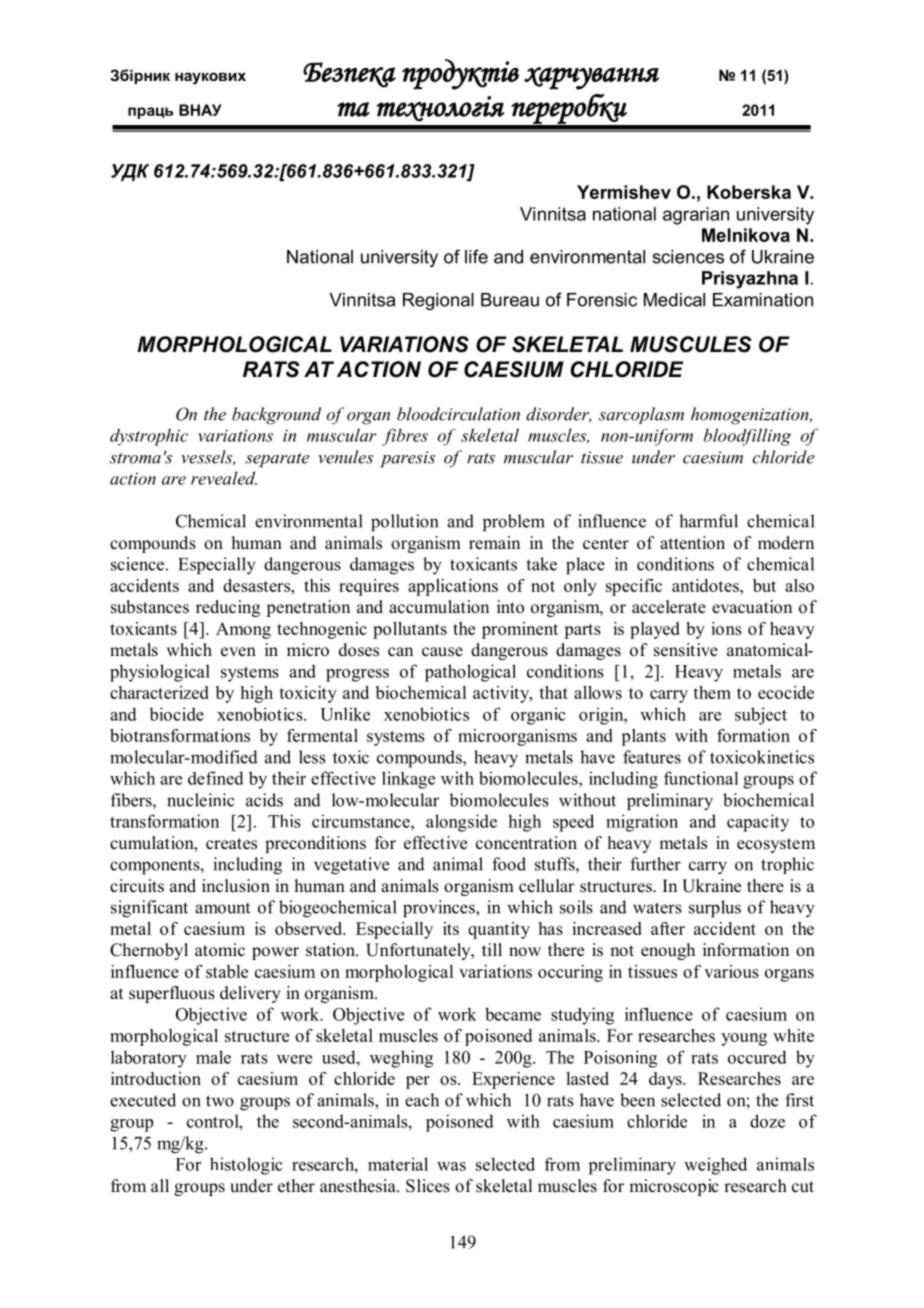 Image resolution: width=924 pixels, height=1308 pixels. I want to click on various, so click(731, 971).
